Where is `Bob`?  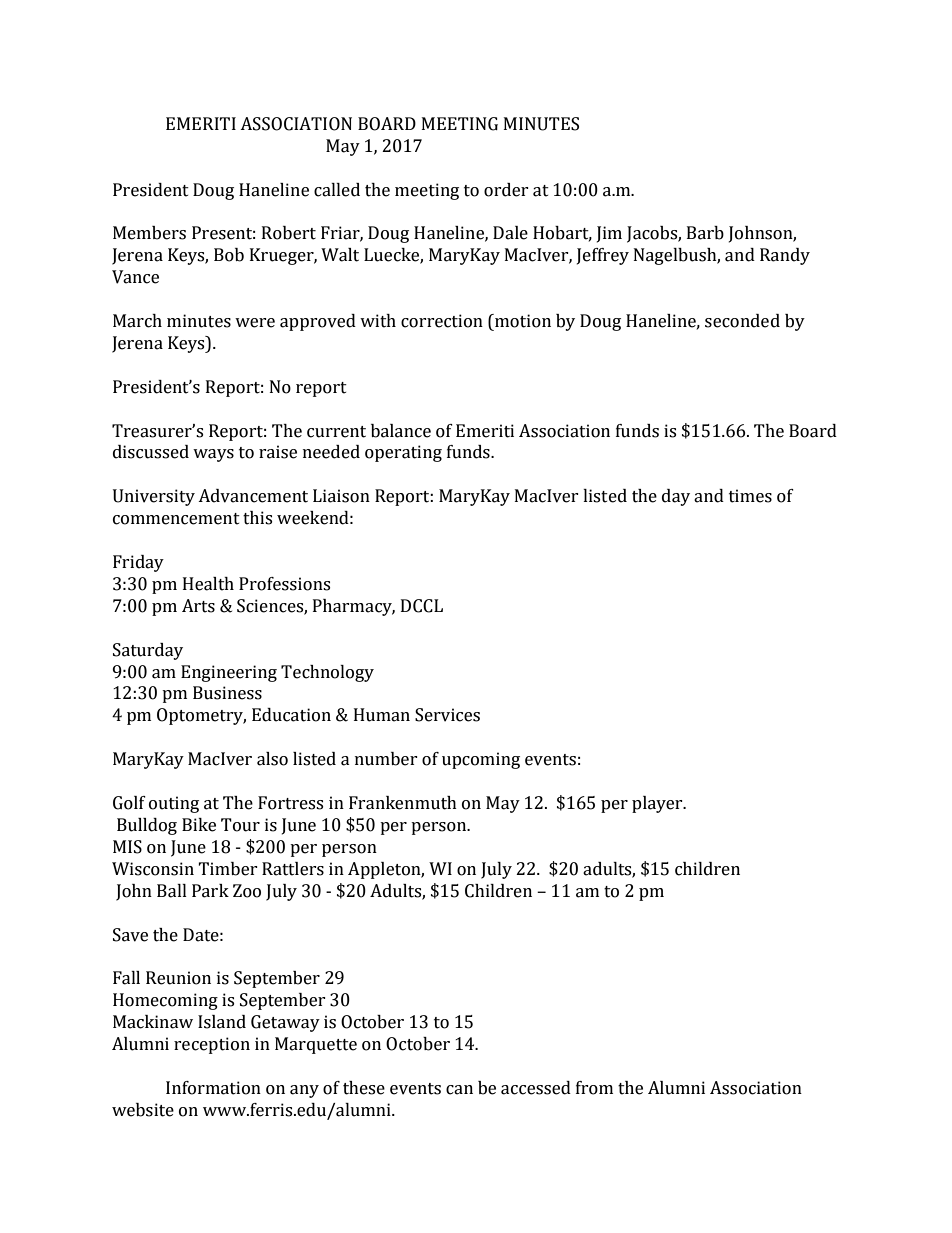 Bob is located at coordinates (229, 255).
